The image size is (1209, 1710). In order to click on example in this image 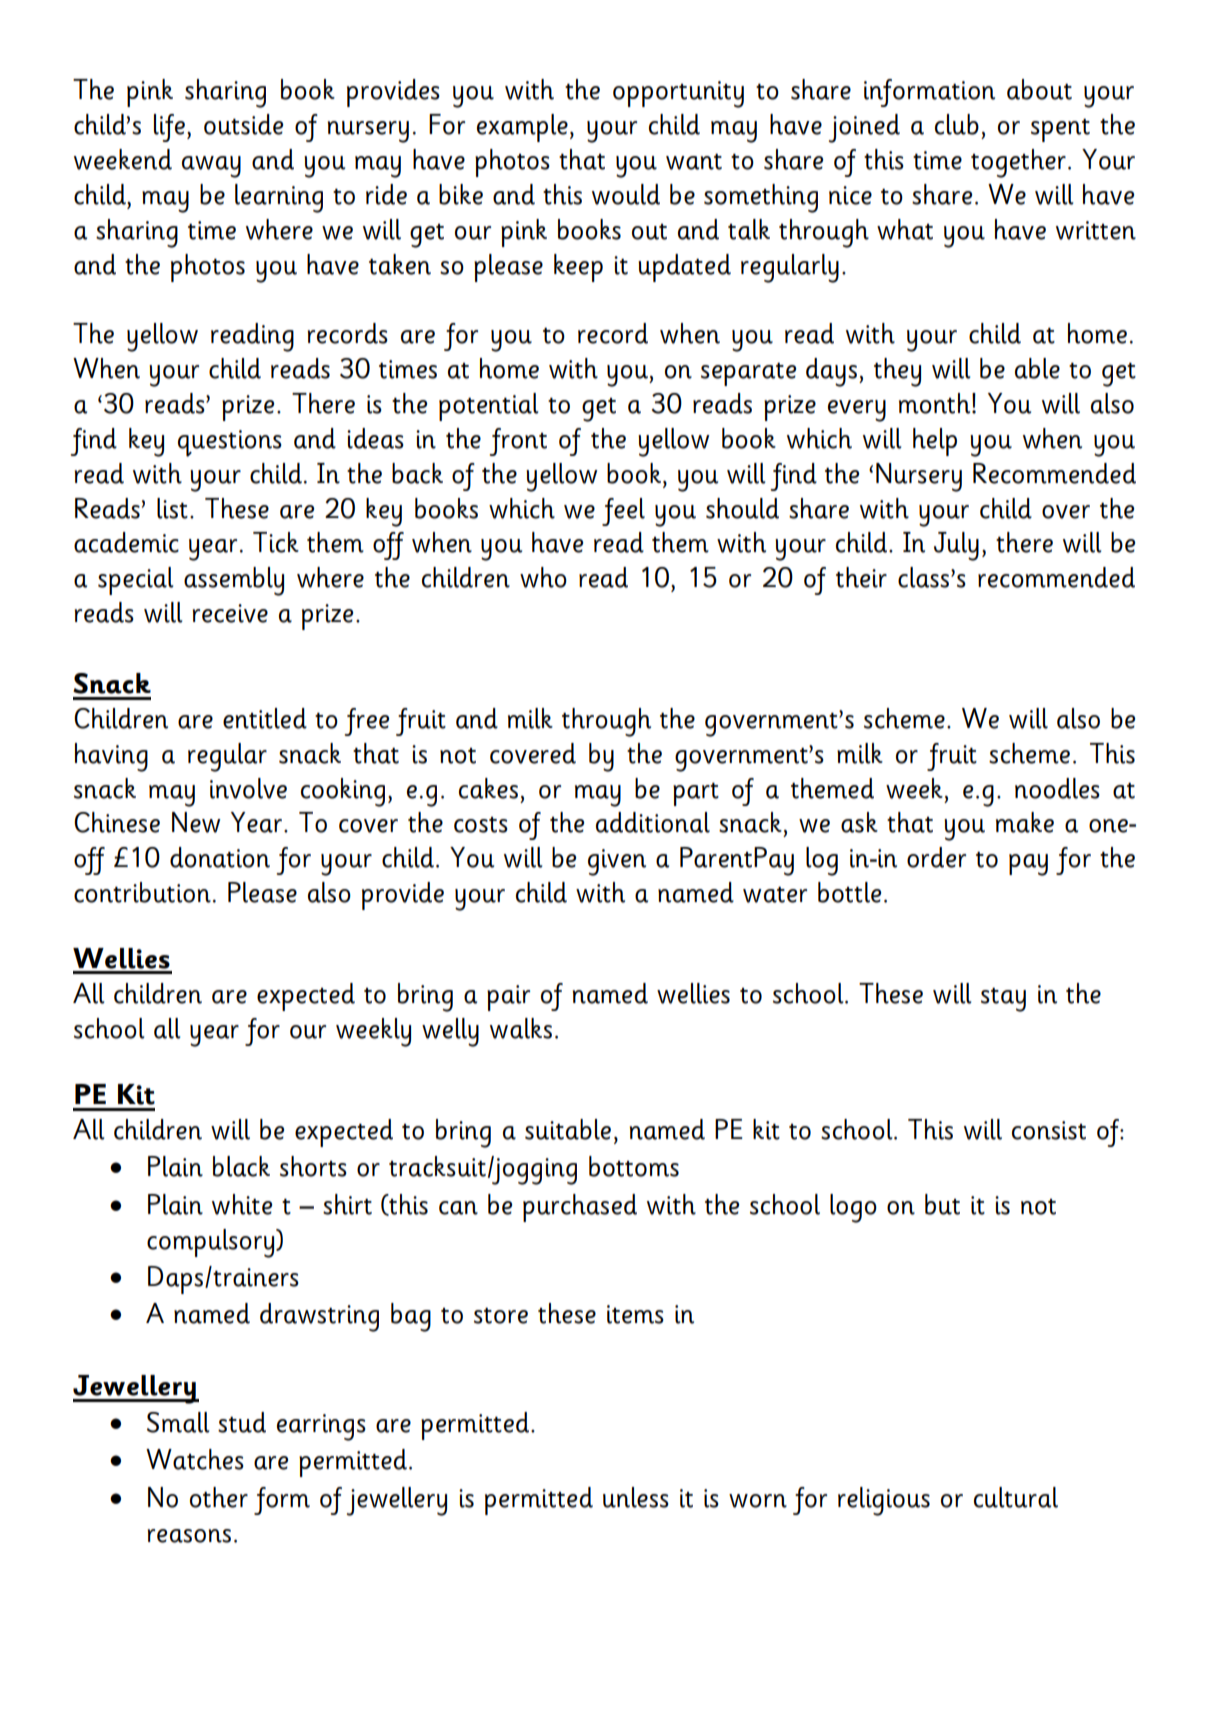, I will do `click(522, 128)`.
